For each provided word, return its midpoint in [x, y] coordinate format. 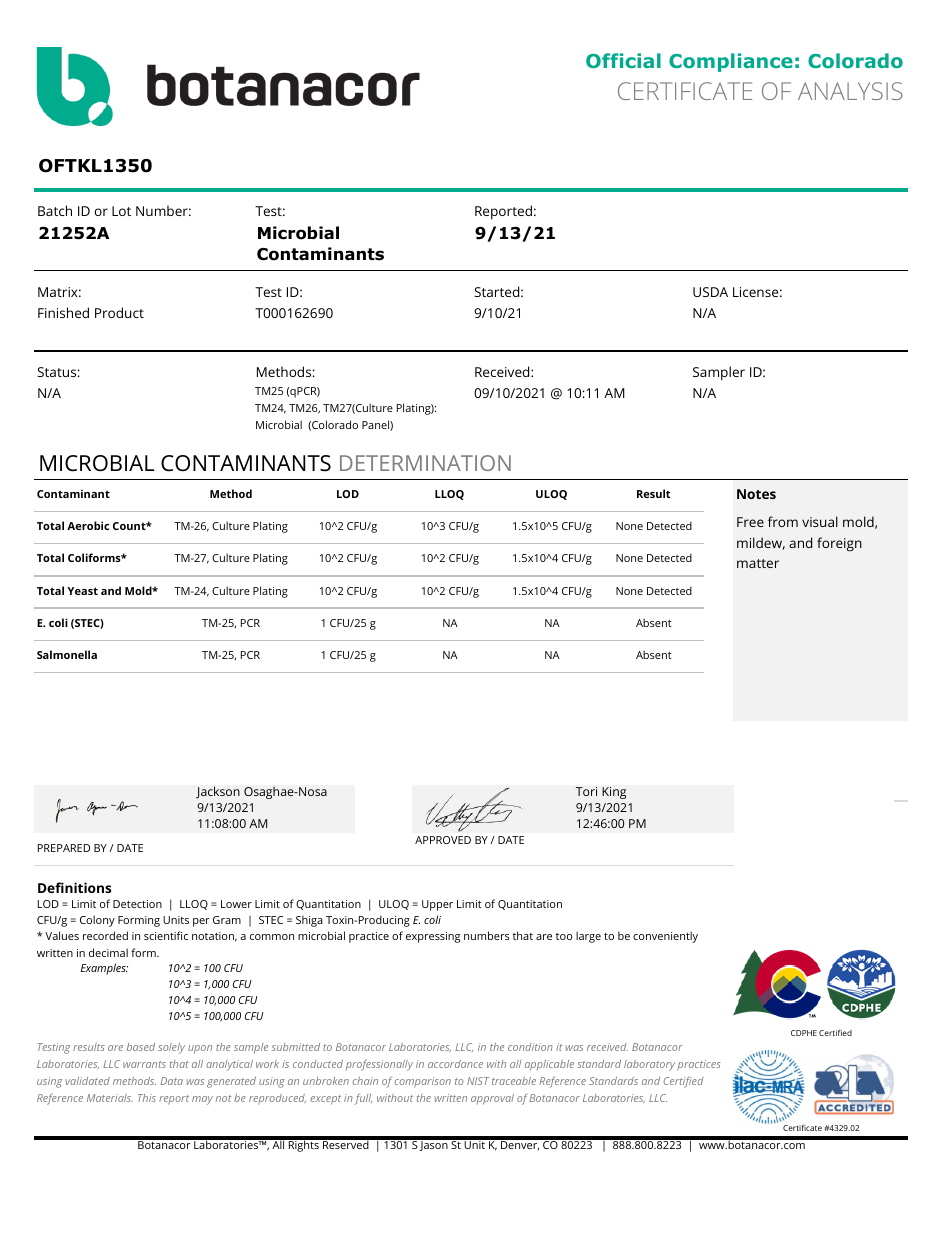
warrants [144, 1064]
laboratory [649, 1065]
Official [623, 60]
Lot [121, 211]
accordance [455, 1064]
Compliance [731, 62]
